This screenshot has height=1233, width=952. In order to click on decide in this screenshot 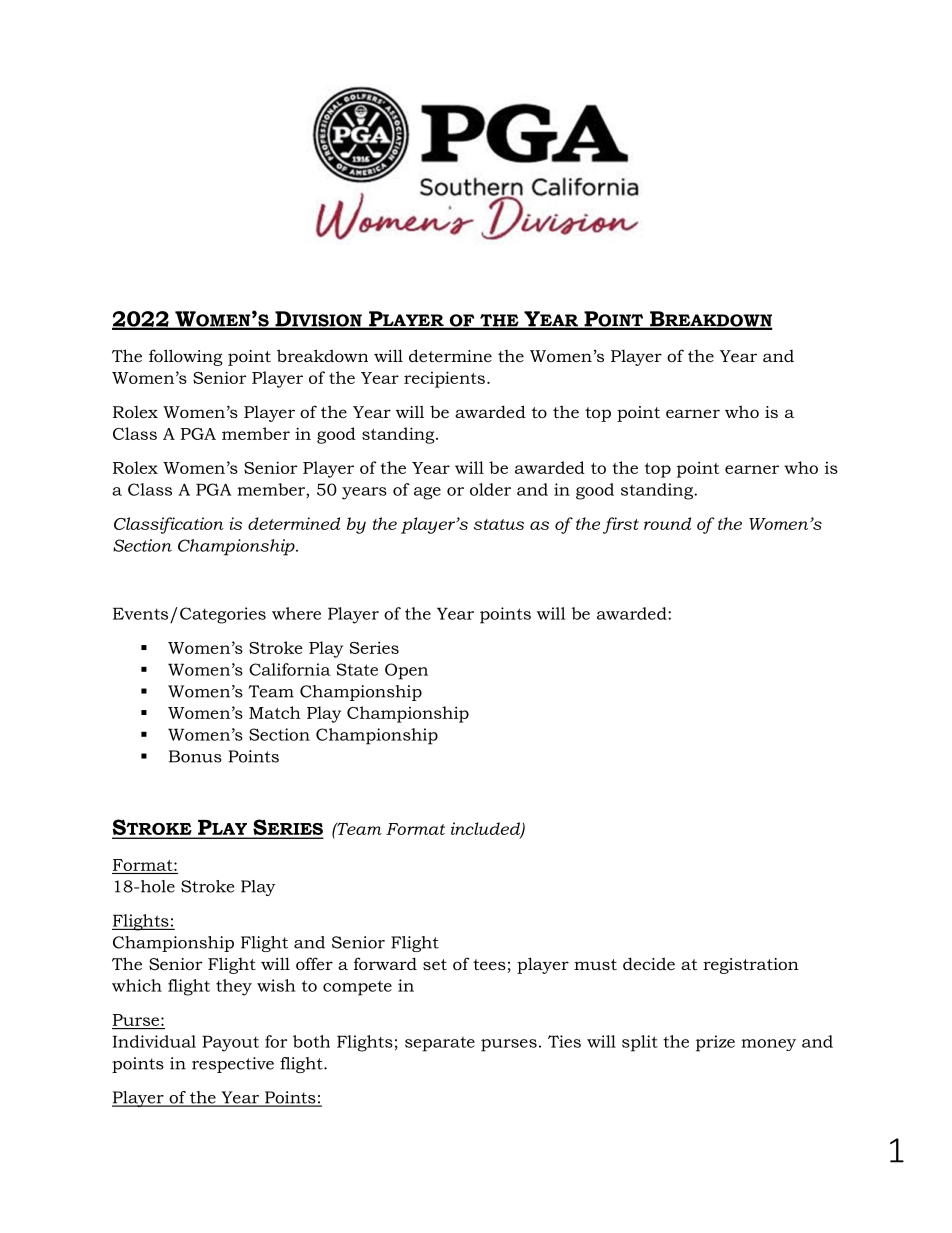, I will do `click(649, 963)`.
